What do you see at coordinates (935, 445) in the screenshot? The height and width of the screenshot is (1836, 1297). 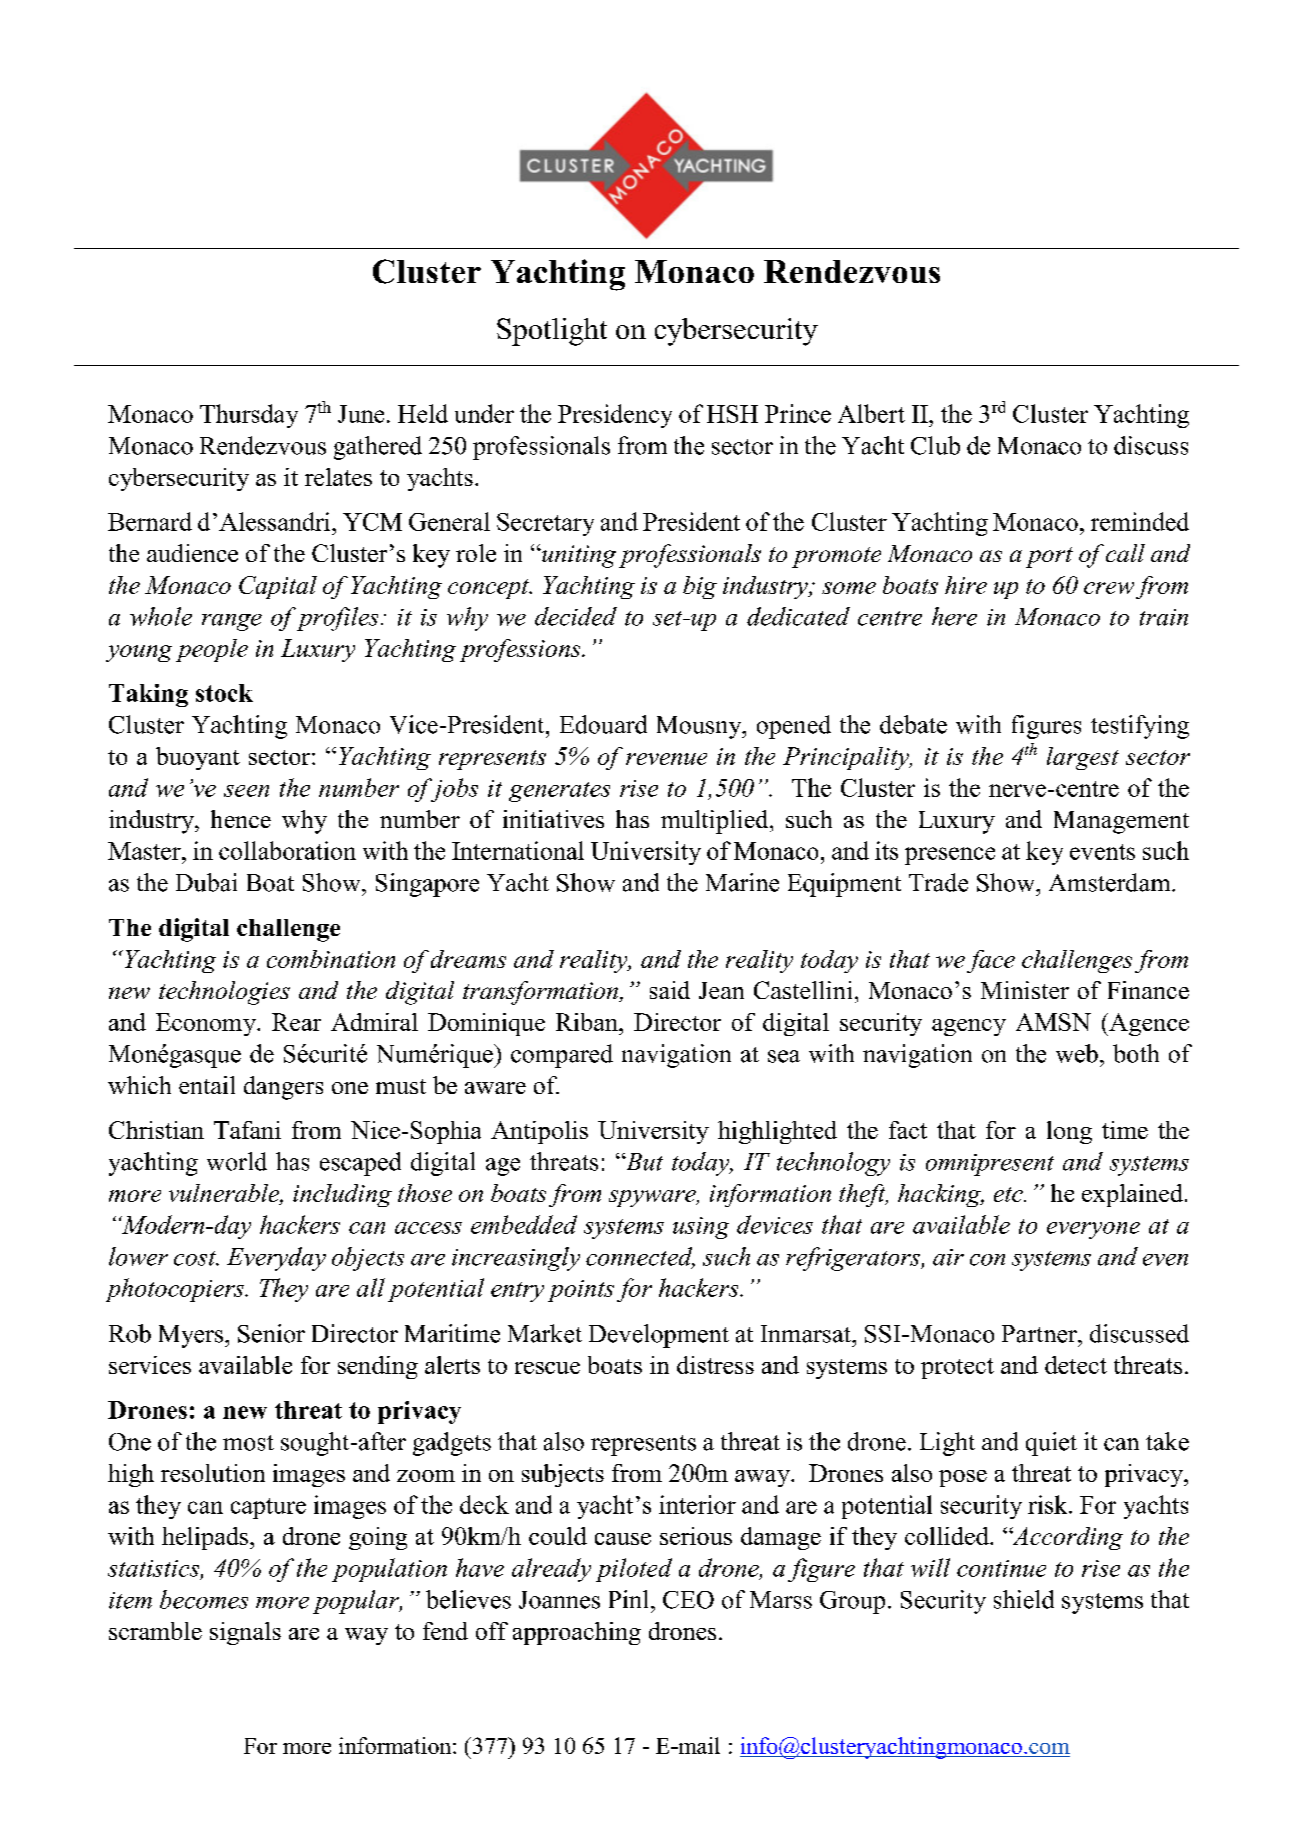 I see `Club` at bounding box center [935, 445].
